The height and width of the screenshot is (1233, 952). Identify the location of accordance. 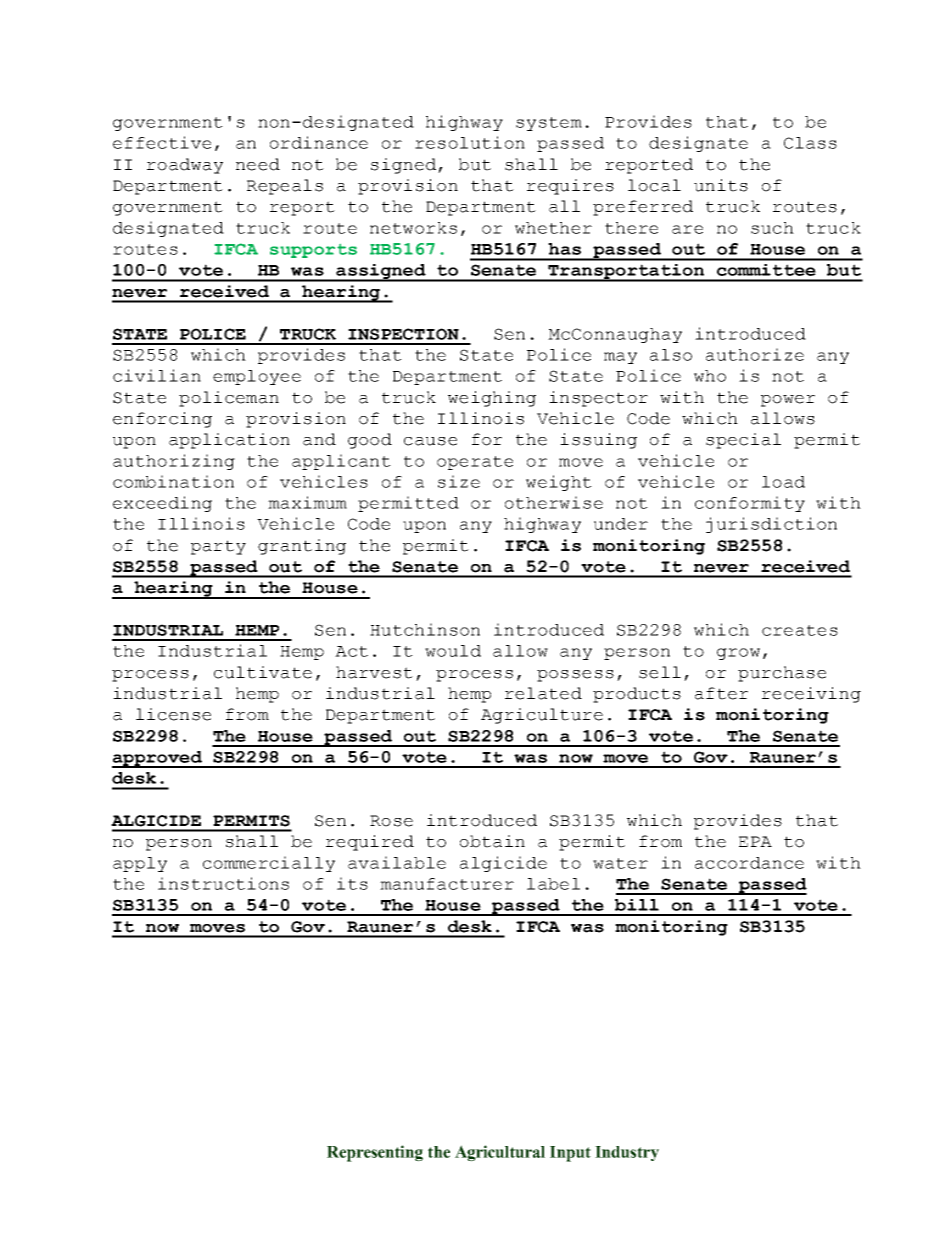
(749, 863).
